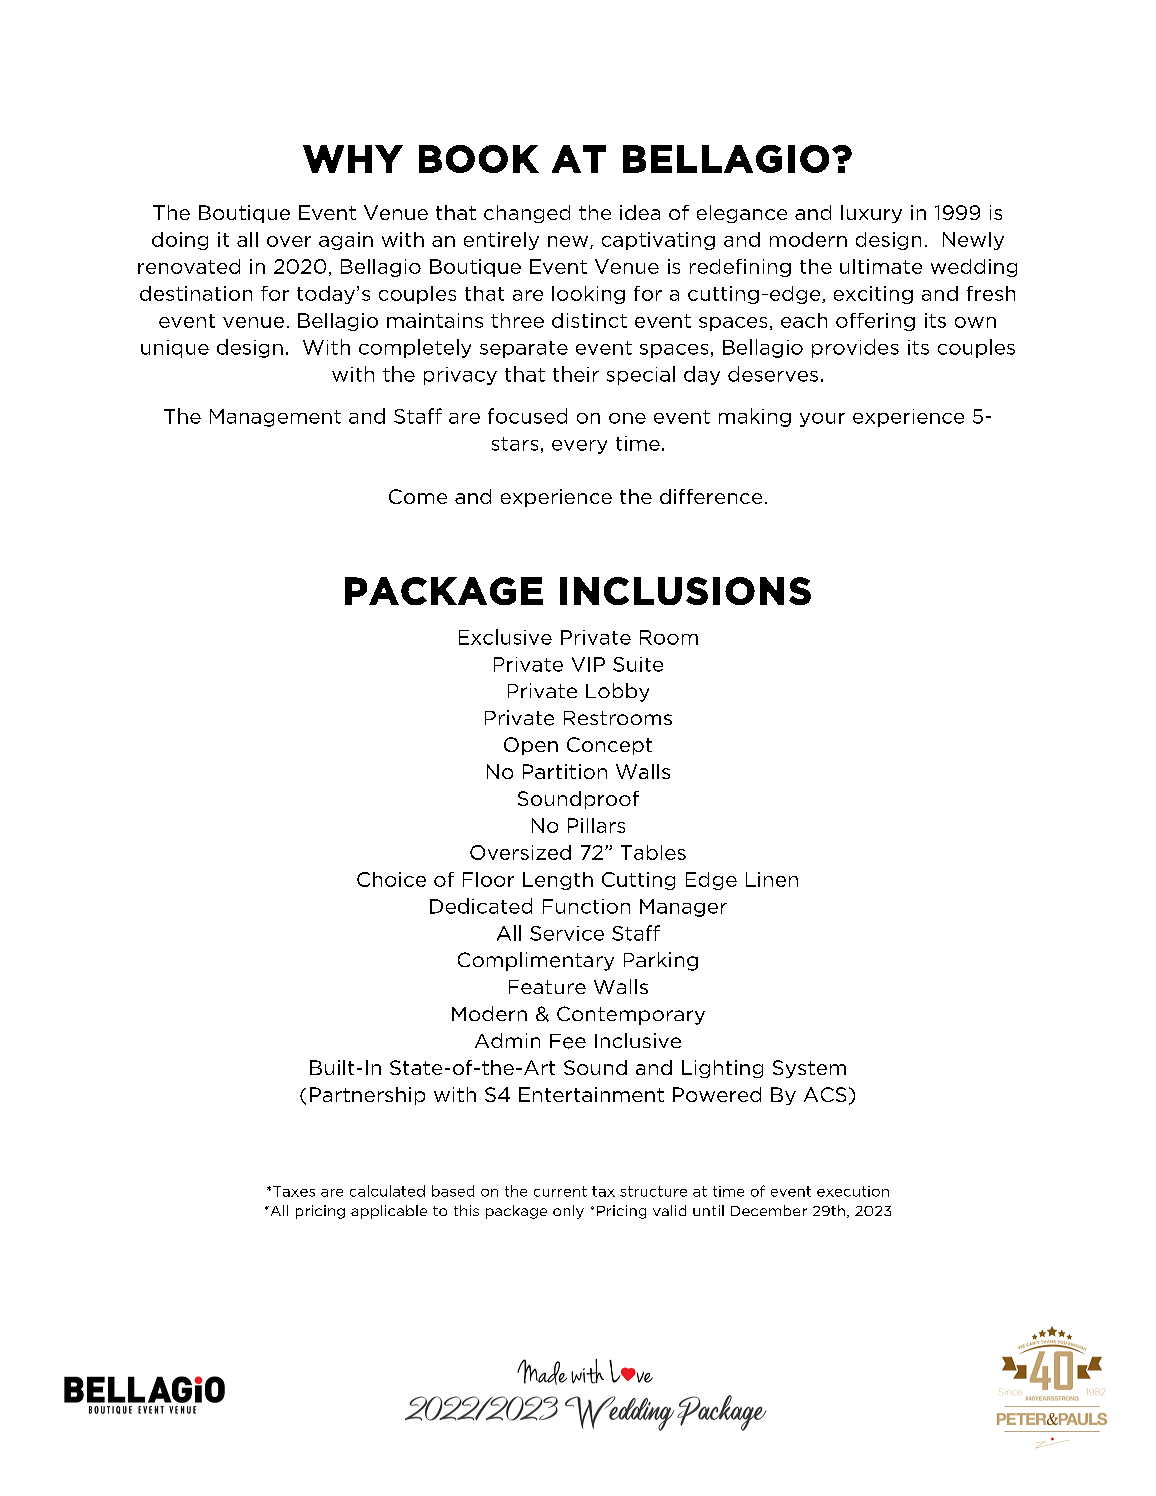  Describe the element at coordinates (822, 420) in the screenshot. I see `your` at that location.
